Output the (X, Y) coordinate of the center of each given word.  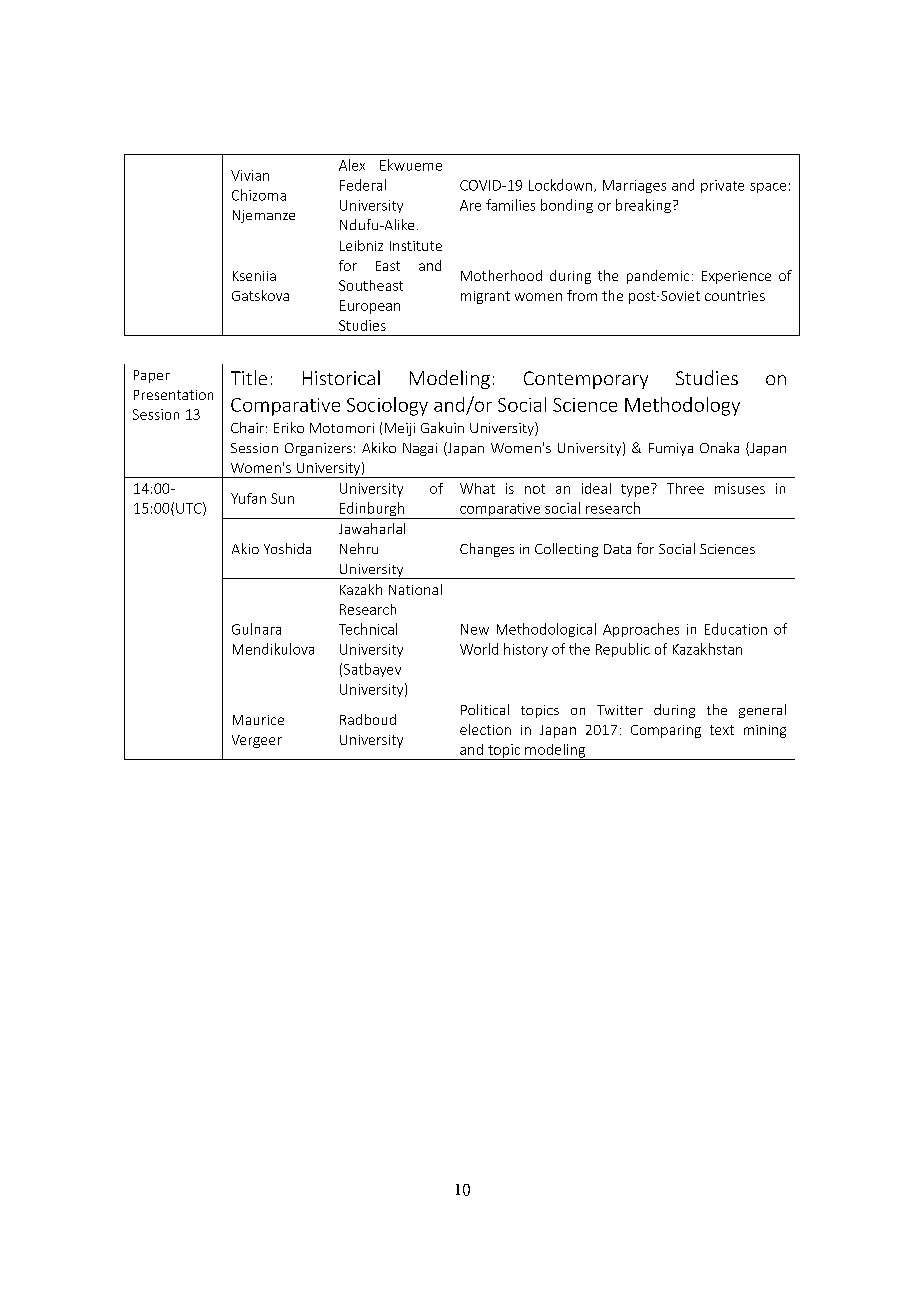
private (722, 186)
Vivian (250, 175)
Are (470, 205)
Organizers (318, 449)
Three (685, 488)
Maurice (258, 720)
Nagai (420, 449)
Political (485, 709)
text (722, 730)
